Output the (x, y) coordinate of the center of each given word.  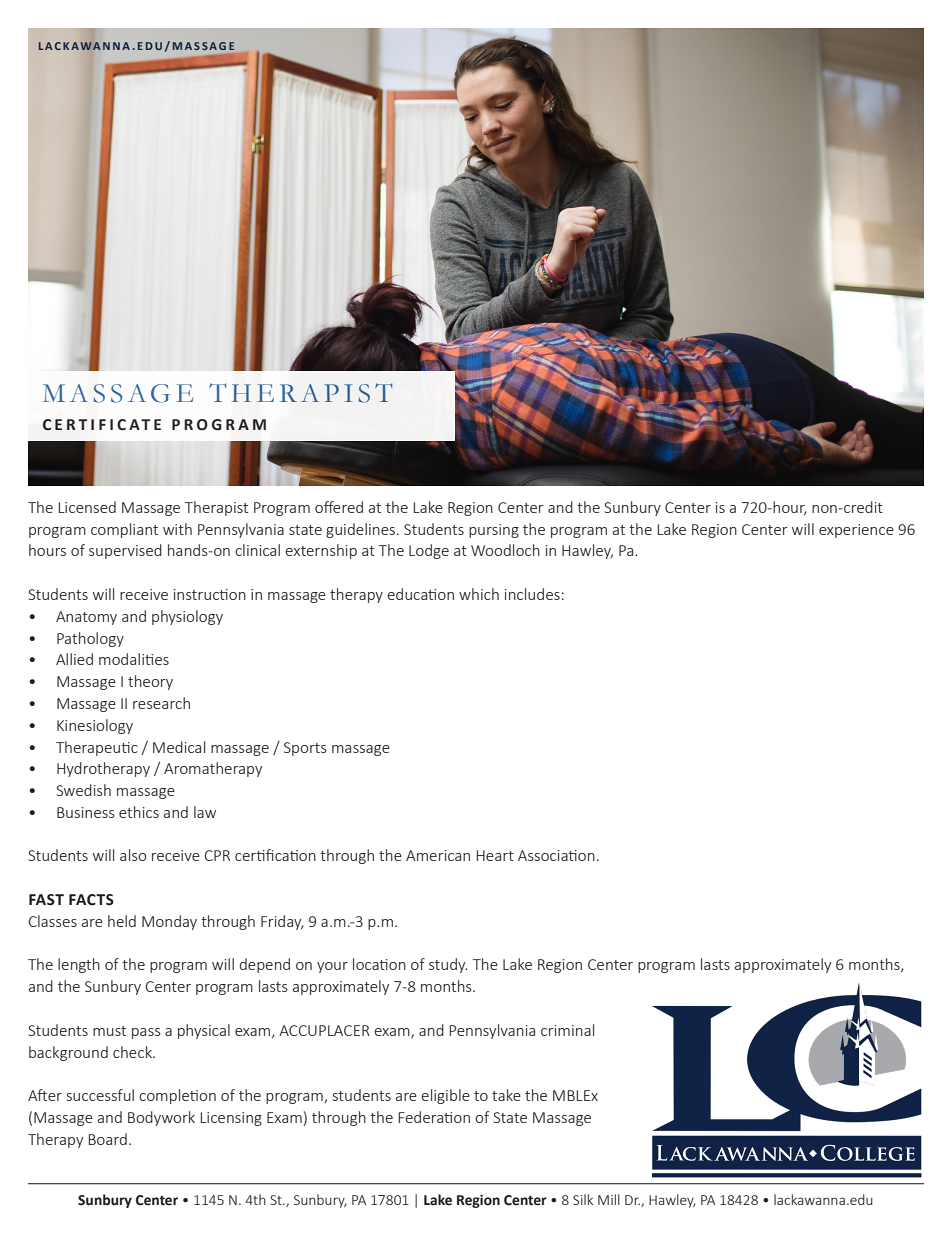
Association (556, 855)
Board (108, 1139)
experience (856, 531)
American (438, 855)
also (133, 855)
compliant (124, 530)
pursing (494, 531)
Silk (583, 1199)
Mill (609, 1199)
